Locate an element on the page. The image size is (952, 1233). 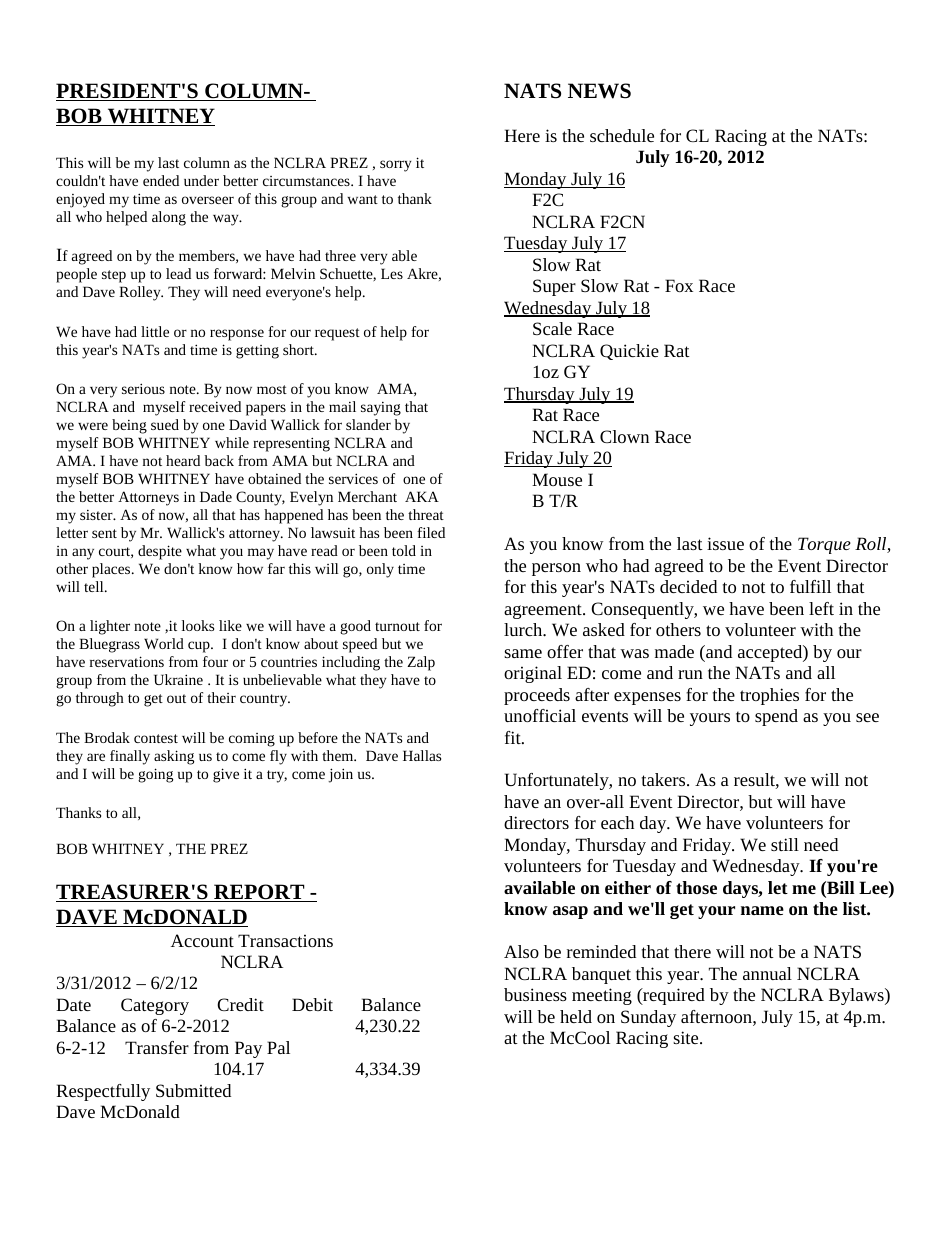
spend is located at coordinates (776, 717).
